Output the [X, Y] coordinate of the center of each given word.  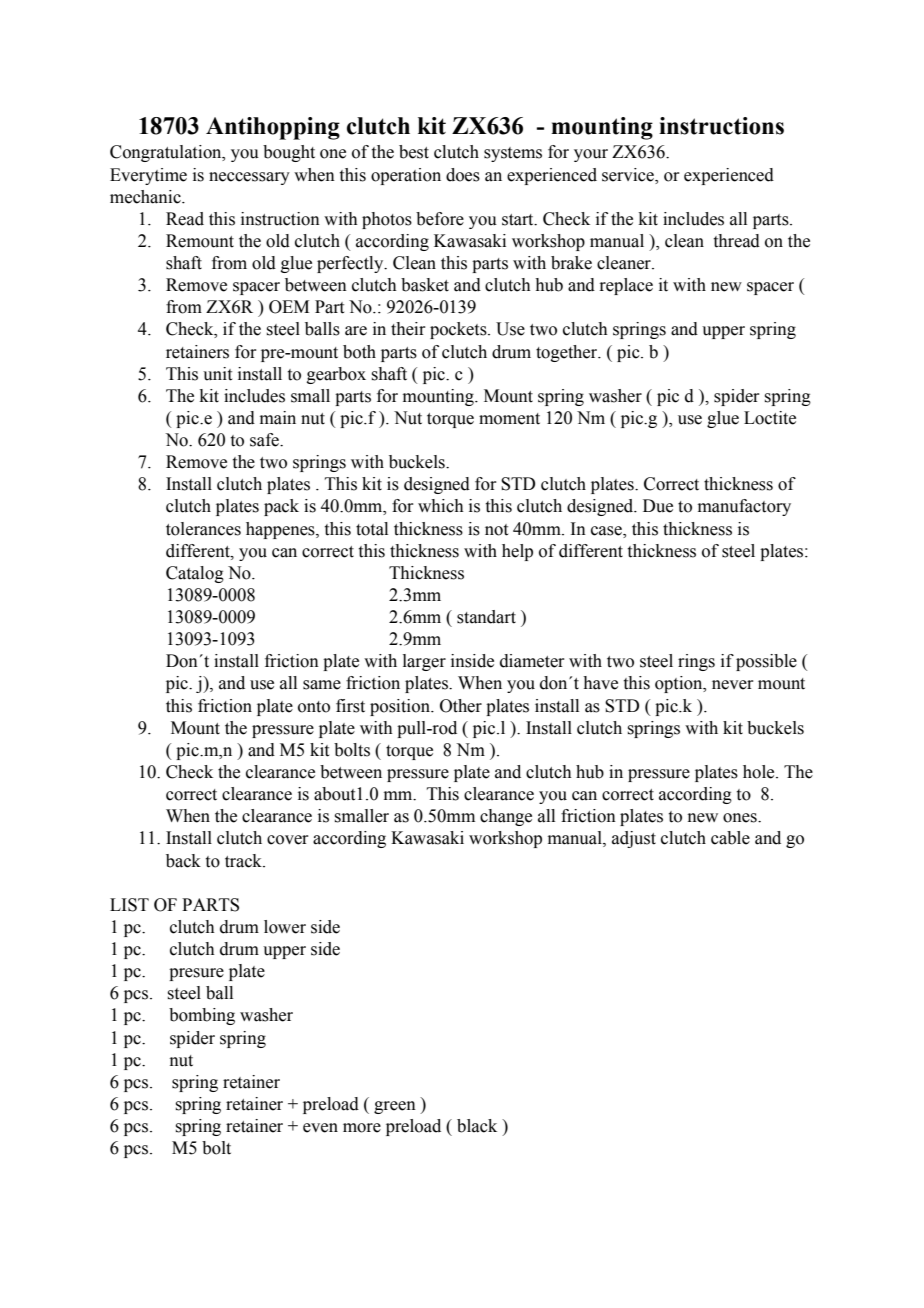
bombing [202, 1016]
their [408, 329]
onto [314, 707]
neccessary [249, 178]
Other [461, 706]
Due [658, 506]
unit [217, 374]
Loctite [770, 418]
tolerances [203, 529]
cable [730, 838]
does [463, 175]
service [629, 175]
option [680, 684]
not [496, 530]
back [183, 861]
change [506, 817]
